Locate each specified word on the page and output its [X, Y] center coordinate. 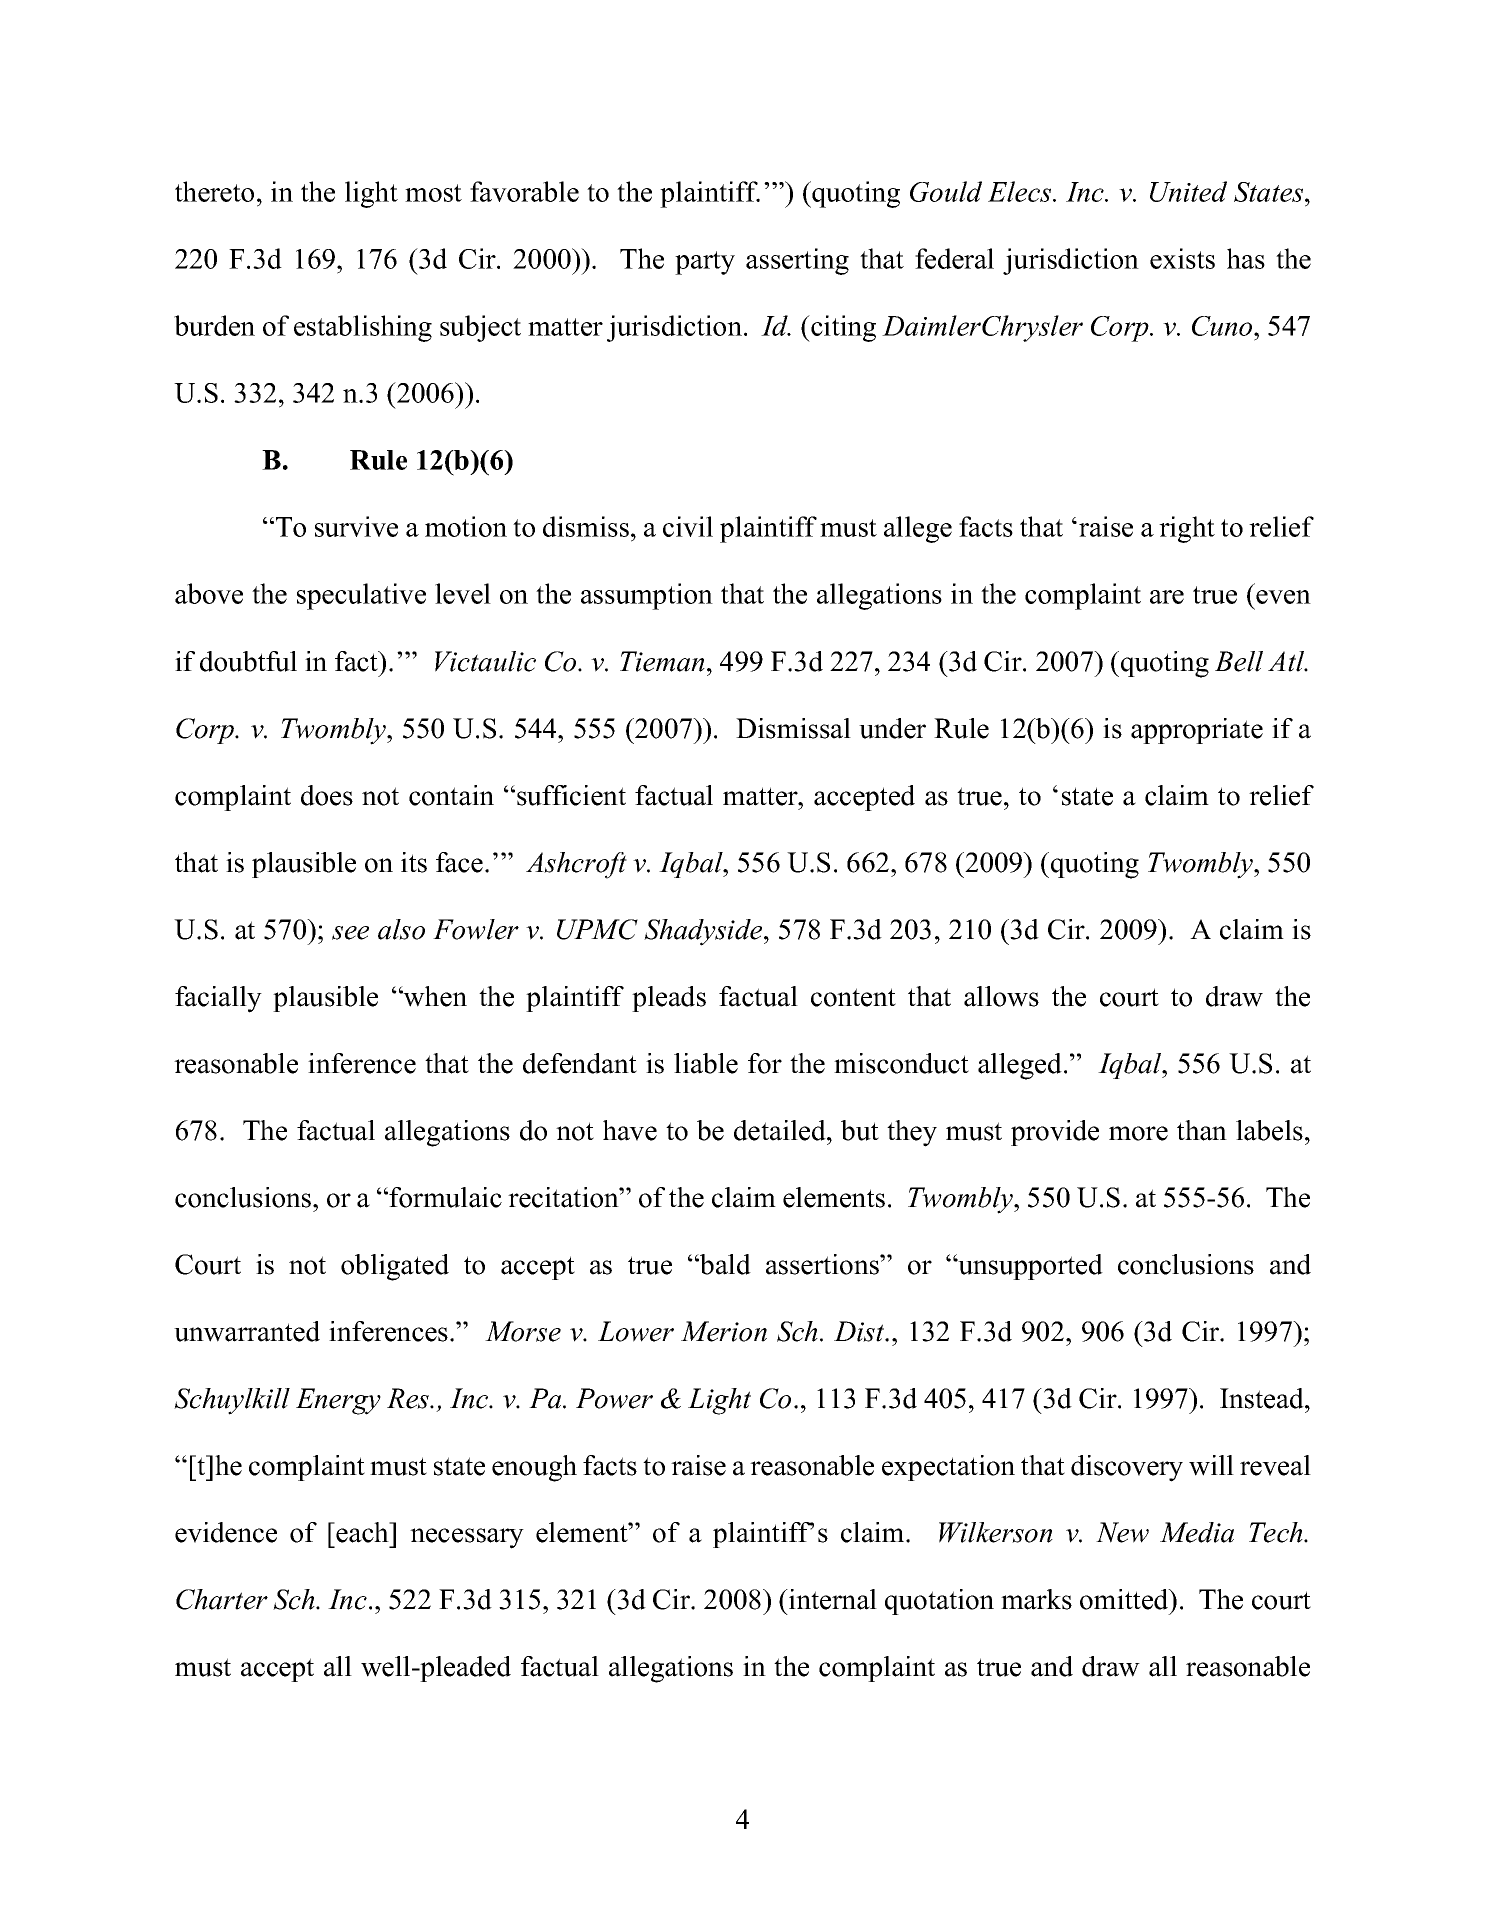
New [1122, 1532]
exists [1182, 258]
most [433, 193]
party [705, 263]
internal [832, 1599]
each [362, 1532]
